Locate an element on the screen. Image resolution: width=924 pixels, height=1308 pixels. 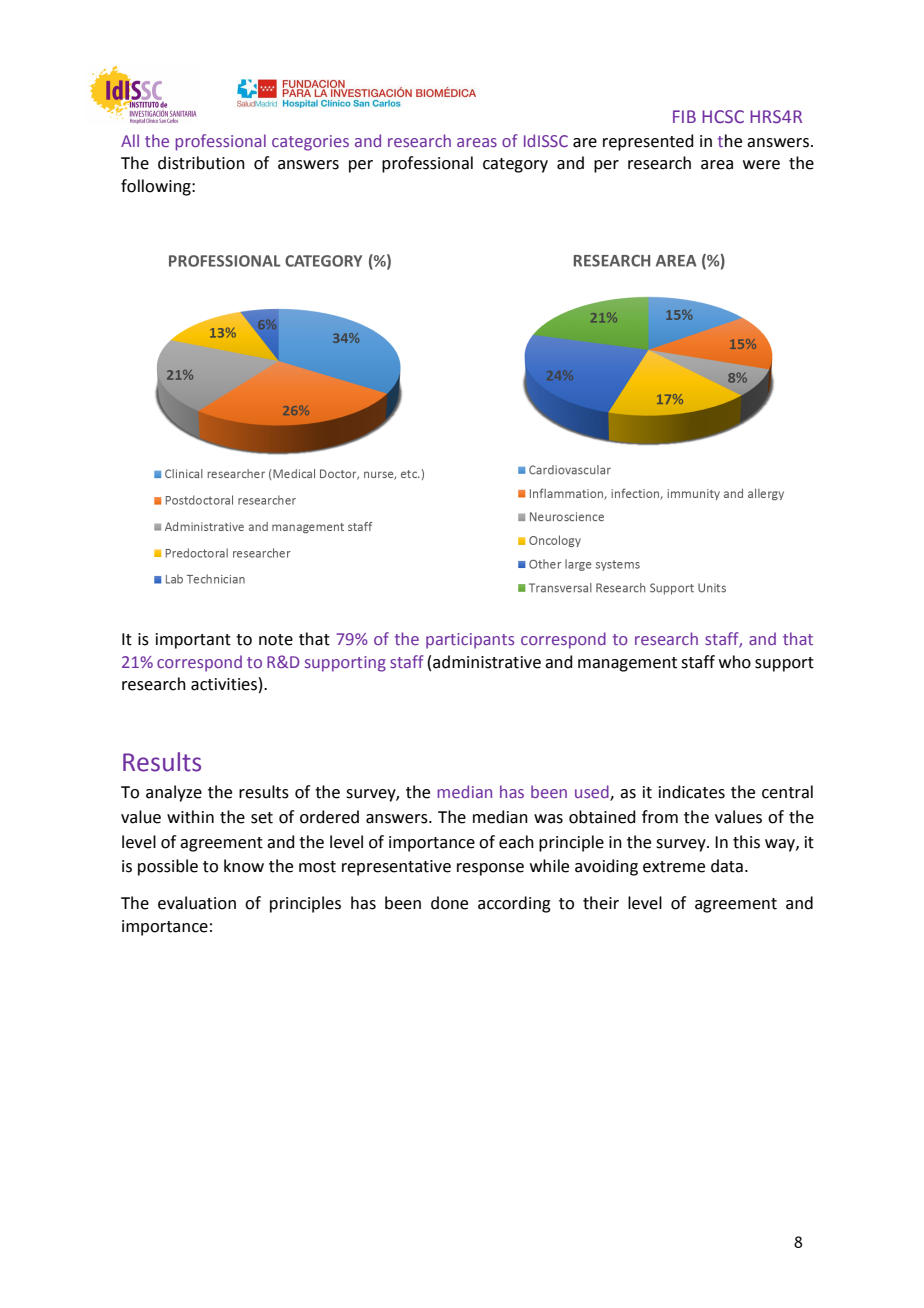
who is located at coordinates (735, 662).
